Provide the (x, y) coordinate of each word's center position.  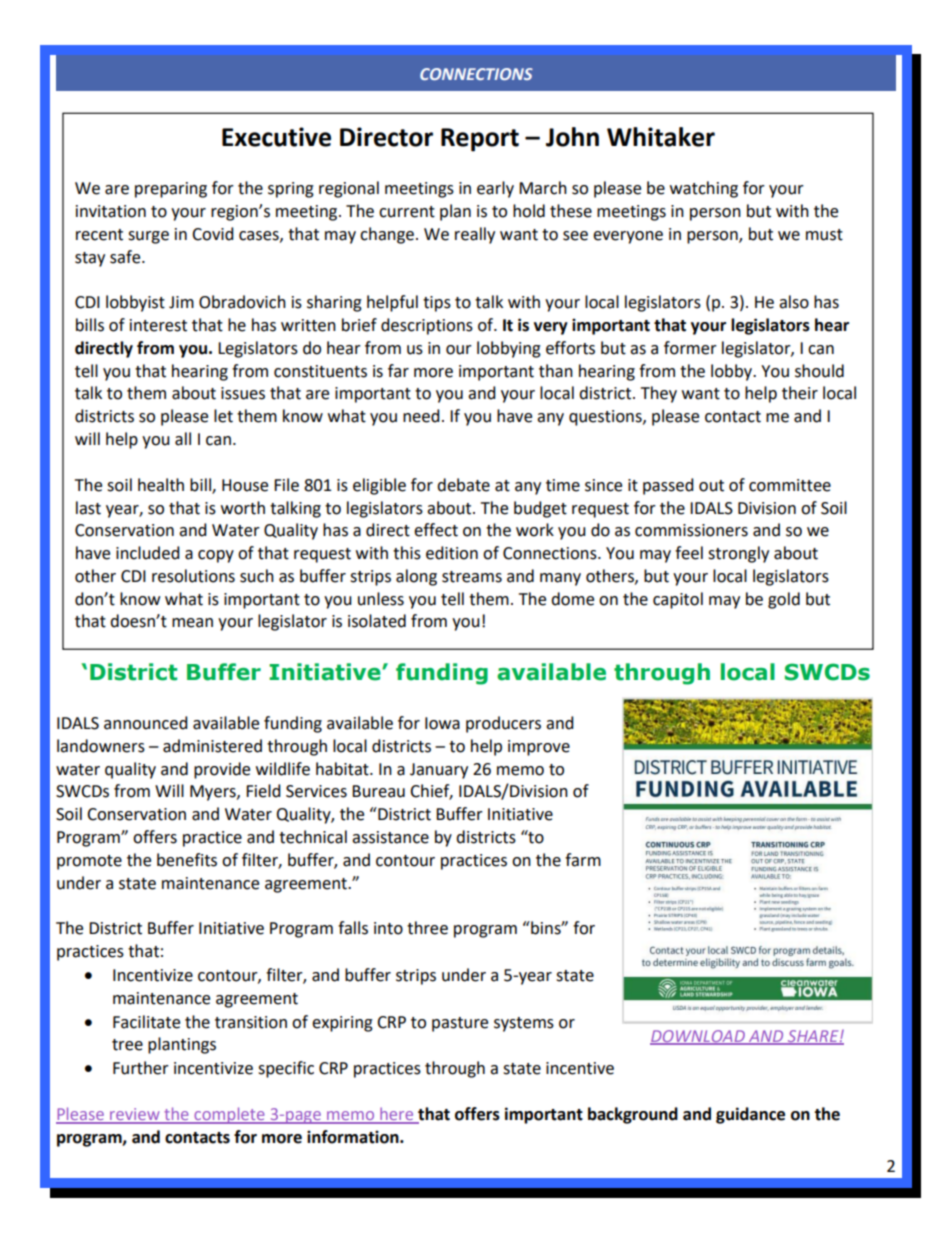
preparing (171, 190)
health (161, 485)
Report (480, 140)
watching (704, 189)
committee (790, 485)
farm (583, 860)
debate (463, 485)
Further (141, 1068)
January (439, 771)
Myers (214, 793)
